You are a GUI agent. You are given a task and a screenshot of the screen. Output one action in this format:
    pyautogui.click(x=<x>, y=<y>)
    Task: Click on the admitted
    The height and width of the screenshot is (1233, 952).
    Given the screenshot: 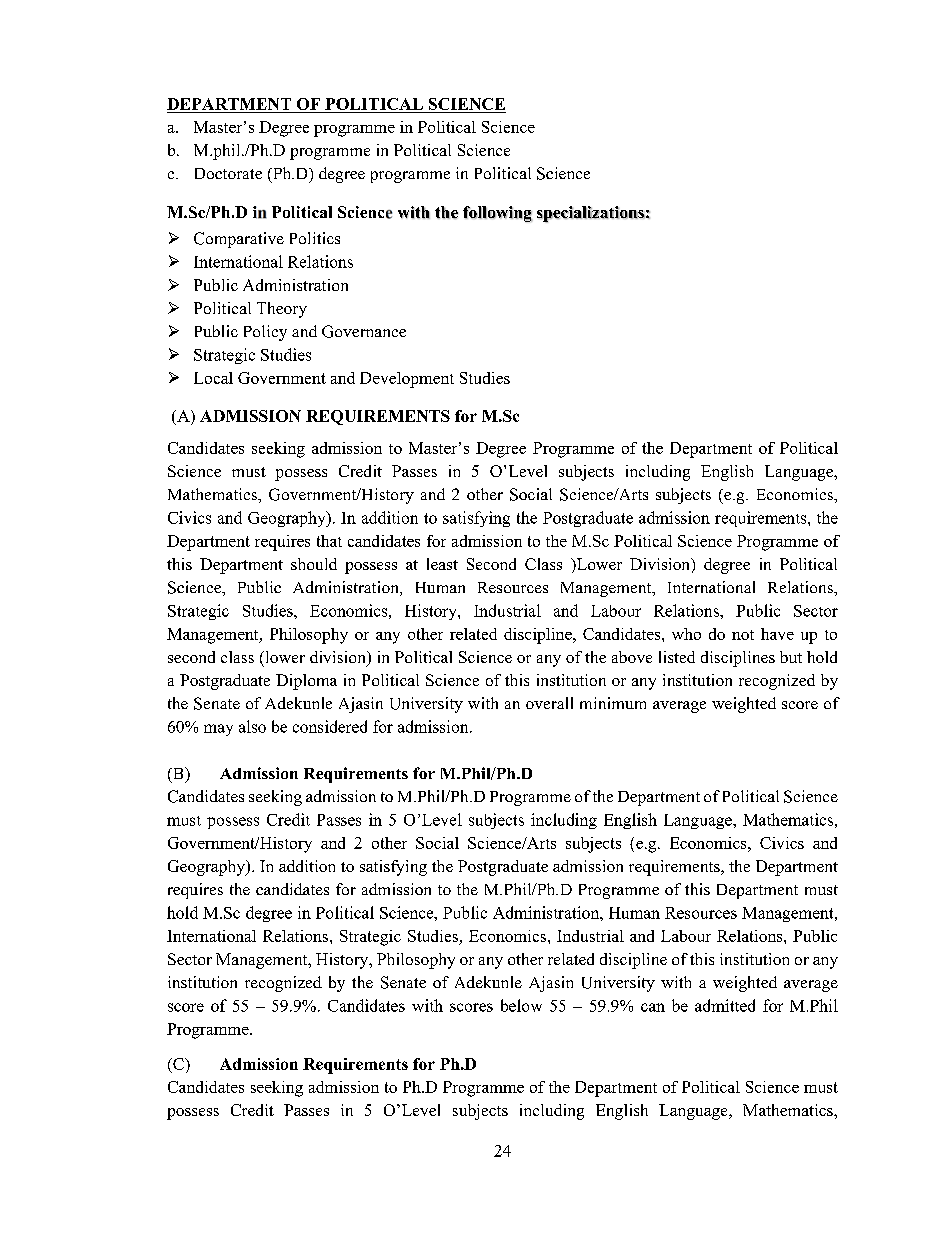 What is the action you would take?
    pyautogui.click(x=725, y=1005)
